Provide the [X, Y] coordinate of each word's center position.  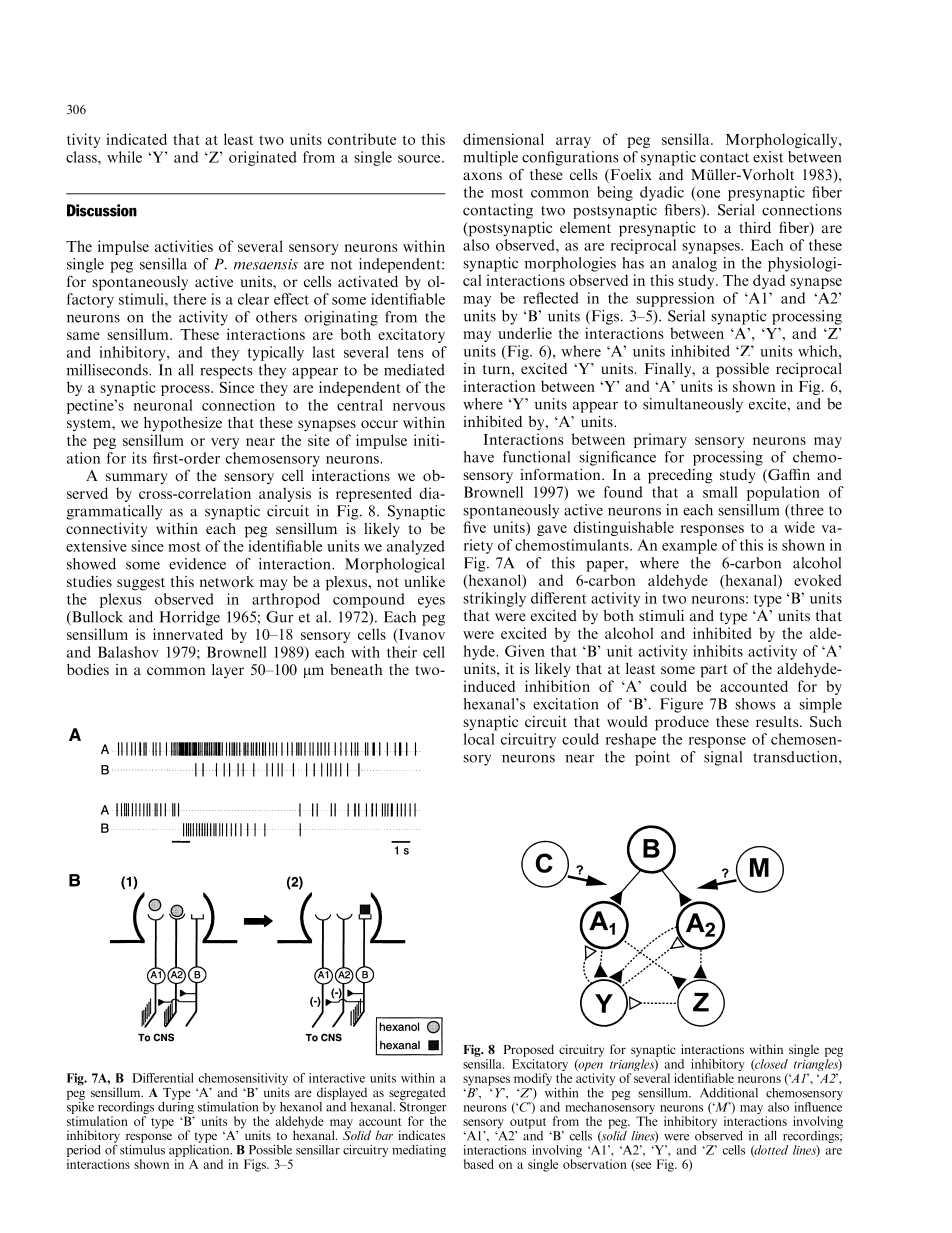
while [124, 157]
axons [482, 176]
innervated [188, 634]
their [402, 652]
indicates [421, 1135]
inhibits [718, 651]
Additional [729, 1093]
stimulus [142, 1148]
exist [768, 157]
